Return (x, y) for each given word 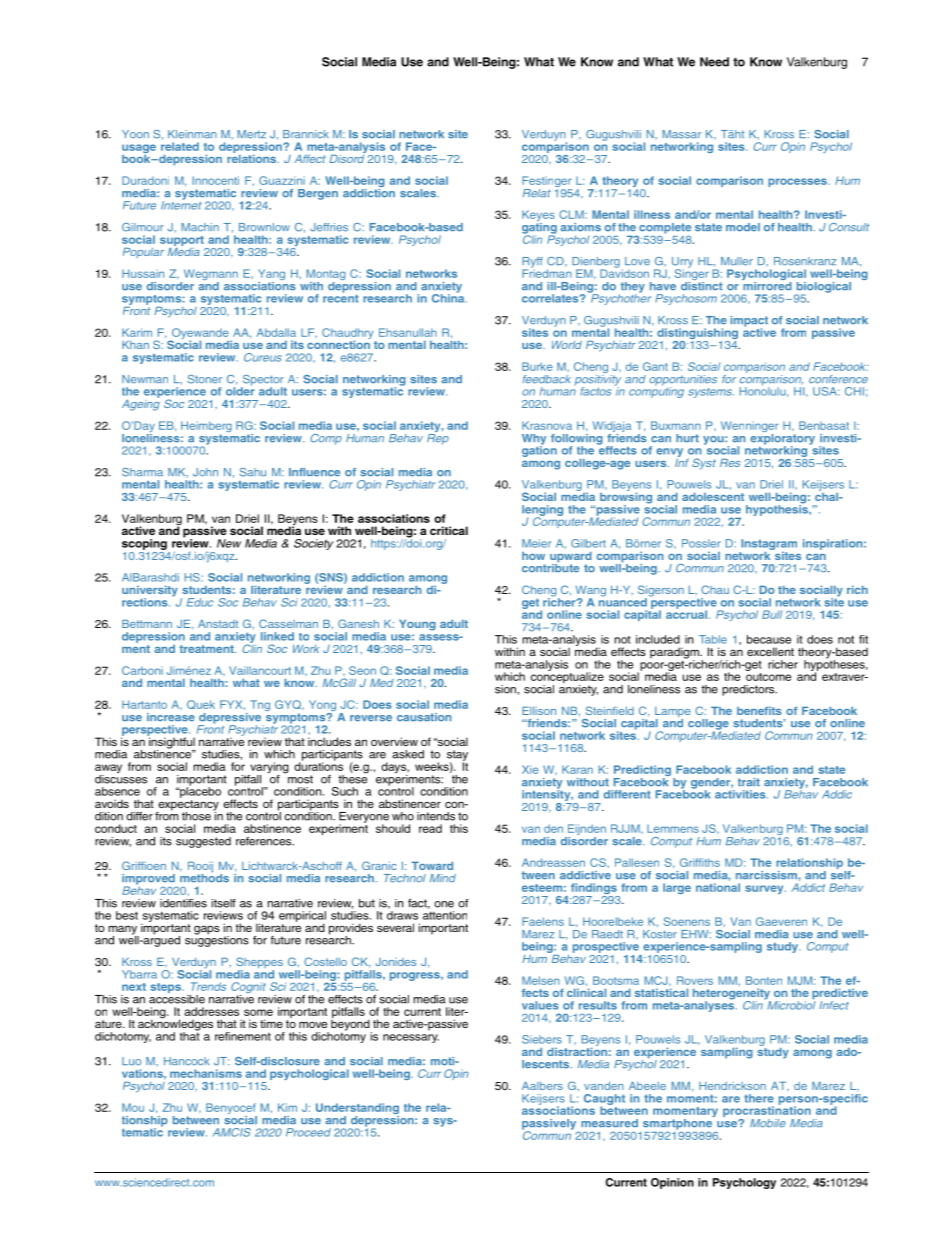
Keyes (538, 217)
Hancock (186, 1061)
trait (749, 782)
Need (714, 62)
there (759, 1098)
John (205, 472)
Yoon (135, 134)
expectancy (187, 806)
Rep (438, 438)
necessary (411, 1038)
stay (457, 756)
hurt (687, 438)
